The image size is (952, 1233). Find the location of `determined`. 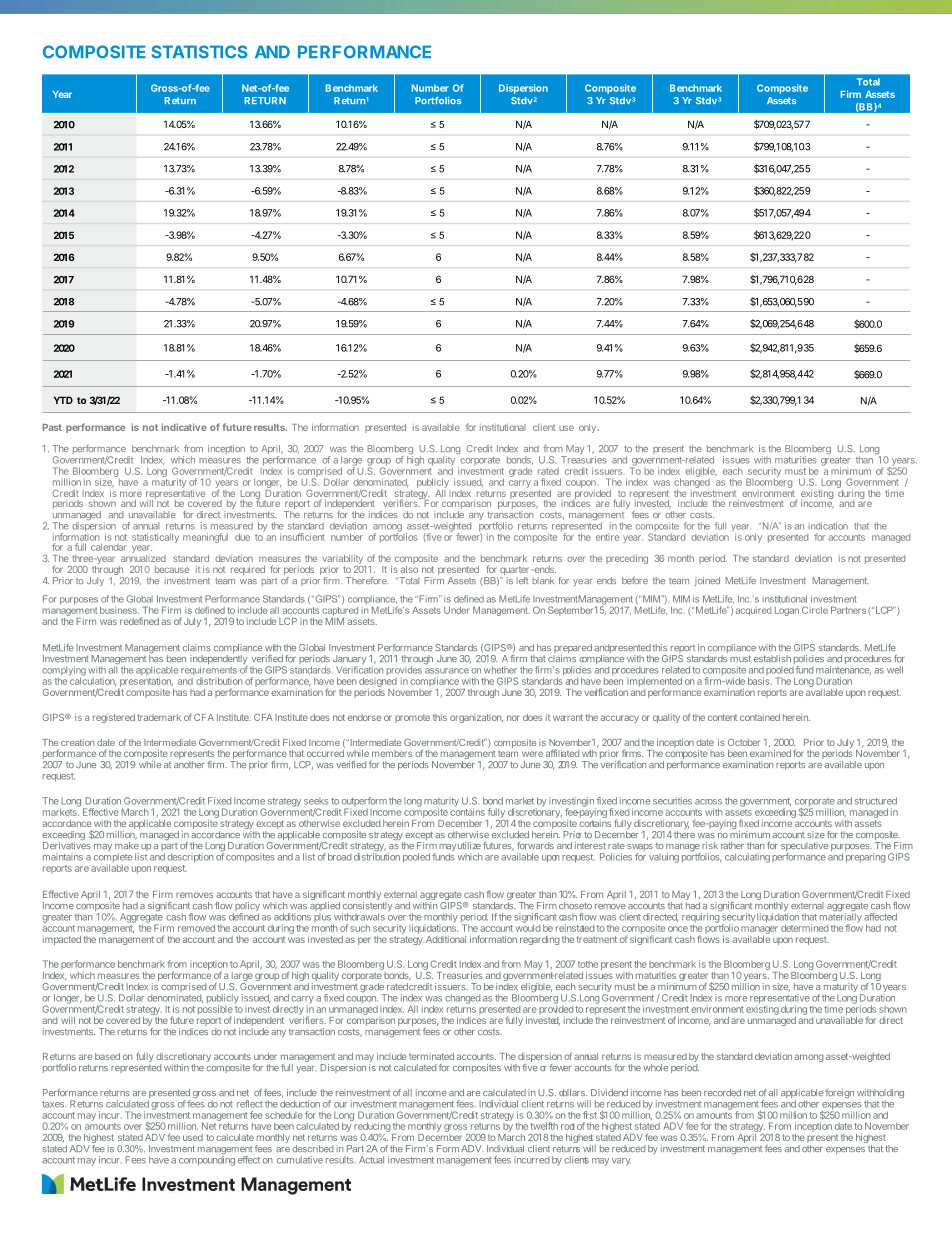

determined is located at coordinates (804, 928).
